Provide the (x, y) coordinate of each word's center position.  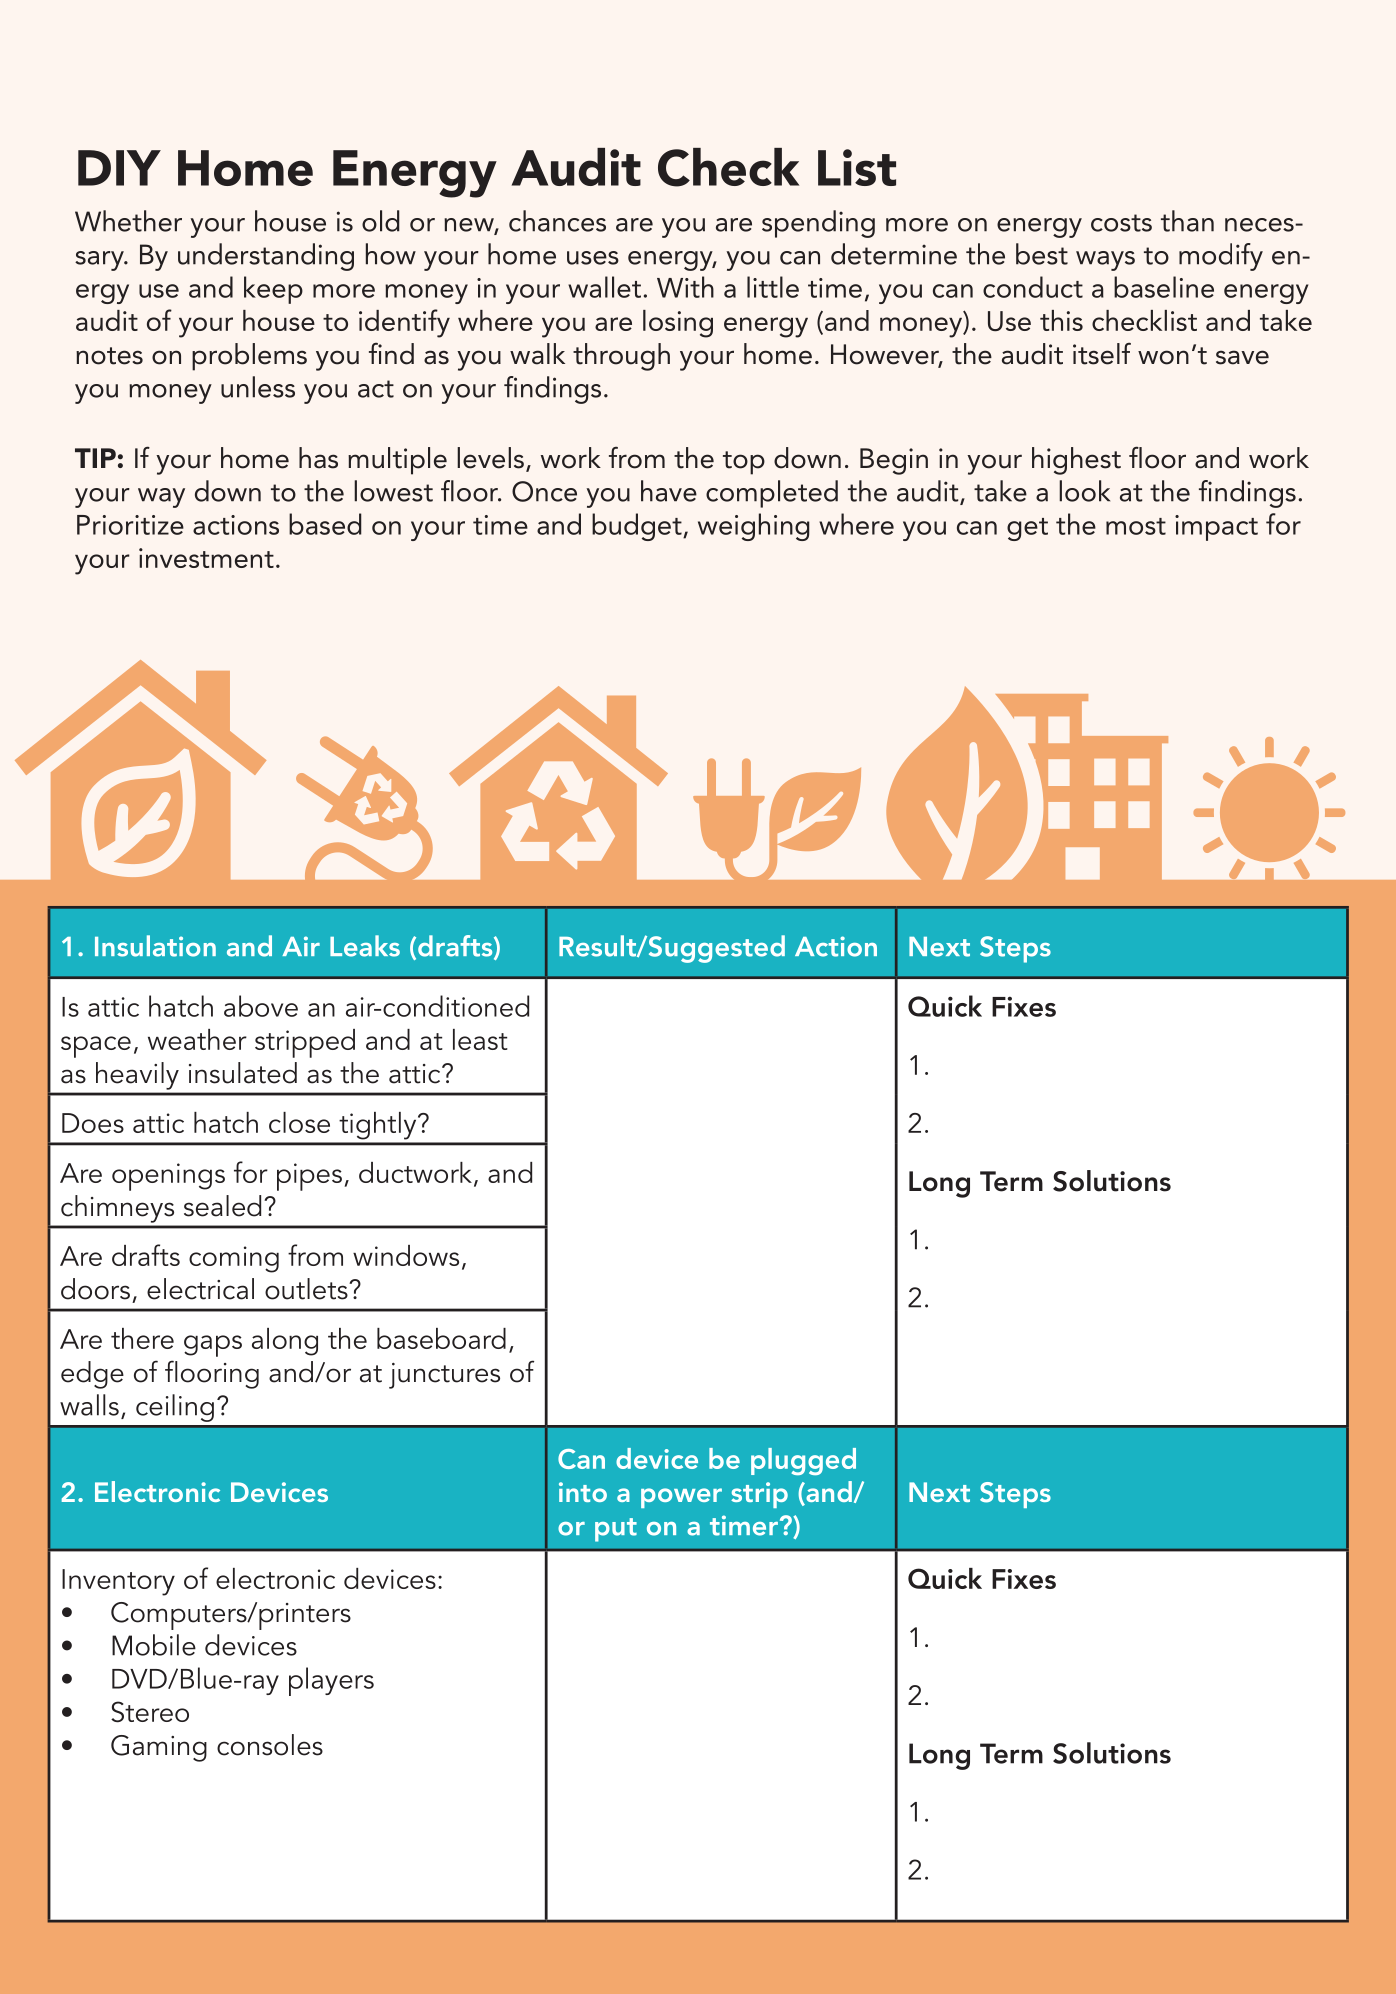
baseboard (441, 1338)
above (261, 1006)
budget (638, 527)
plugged (803, 1461)
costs (1121, 223)
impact (1216, 528)
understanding (266, 257)
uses (593, 258)
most (1136, 526)
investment (206, 558)
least (480, 1039)
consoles (270, 1745)
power (681, 1498)
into (583, 1492)
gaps (213, 1346)
